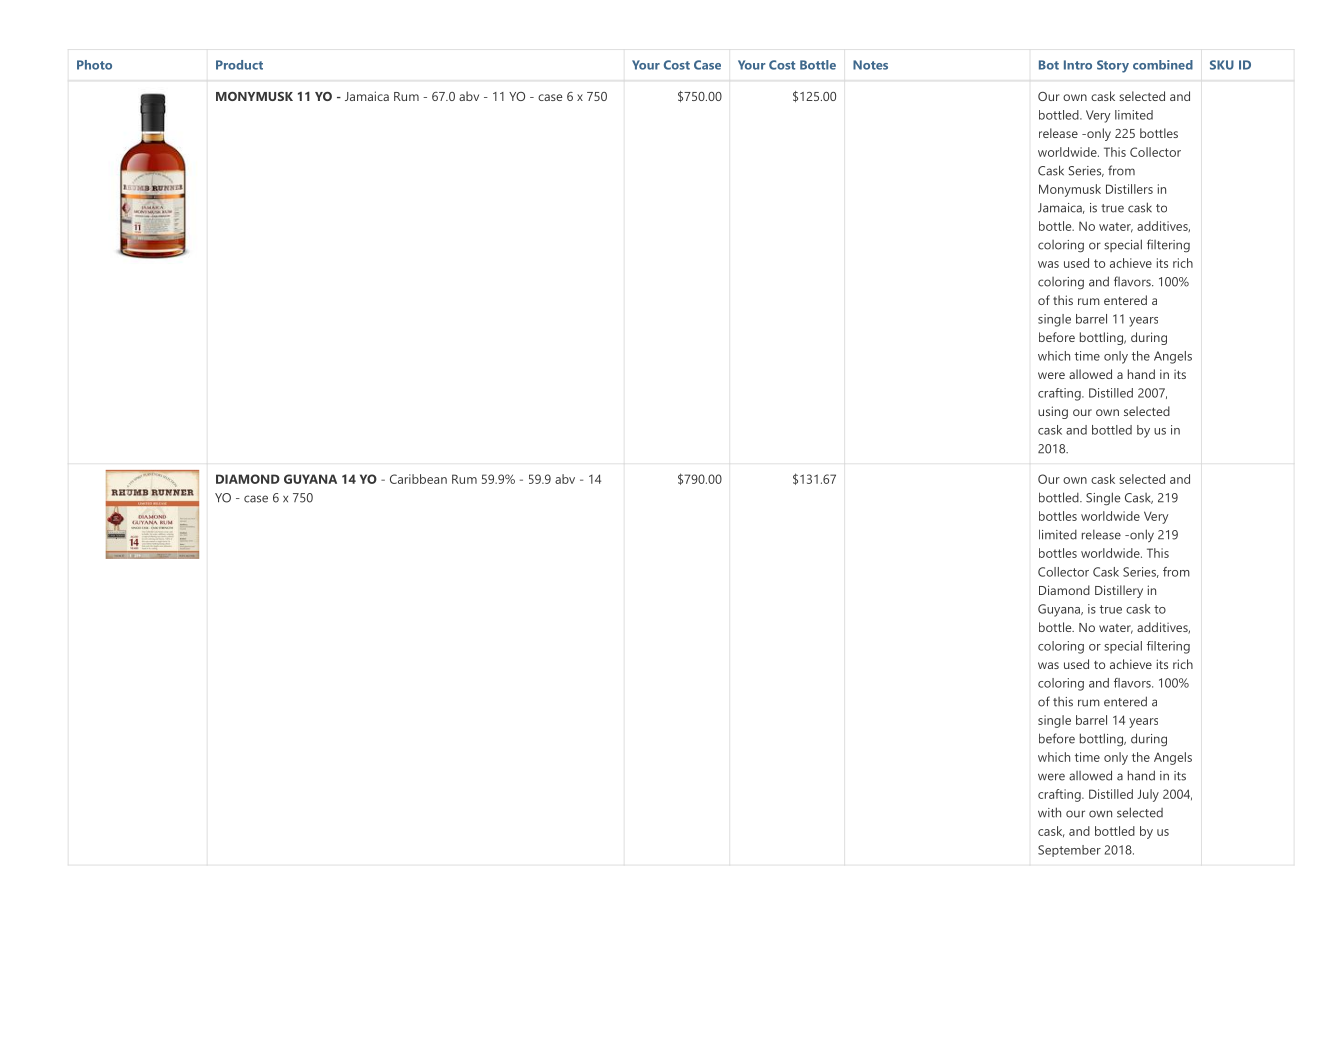 This image has height=1037, width=1342. I want to click on Notes, so click(870, 65).
